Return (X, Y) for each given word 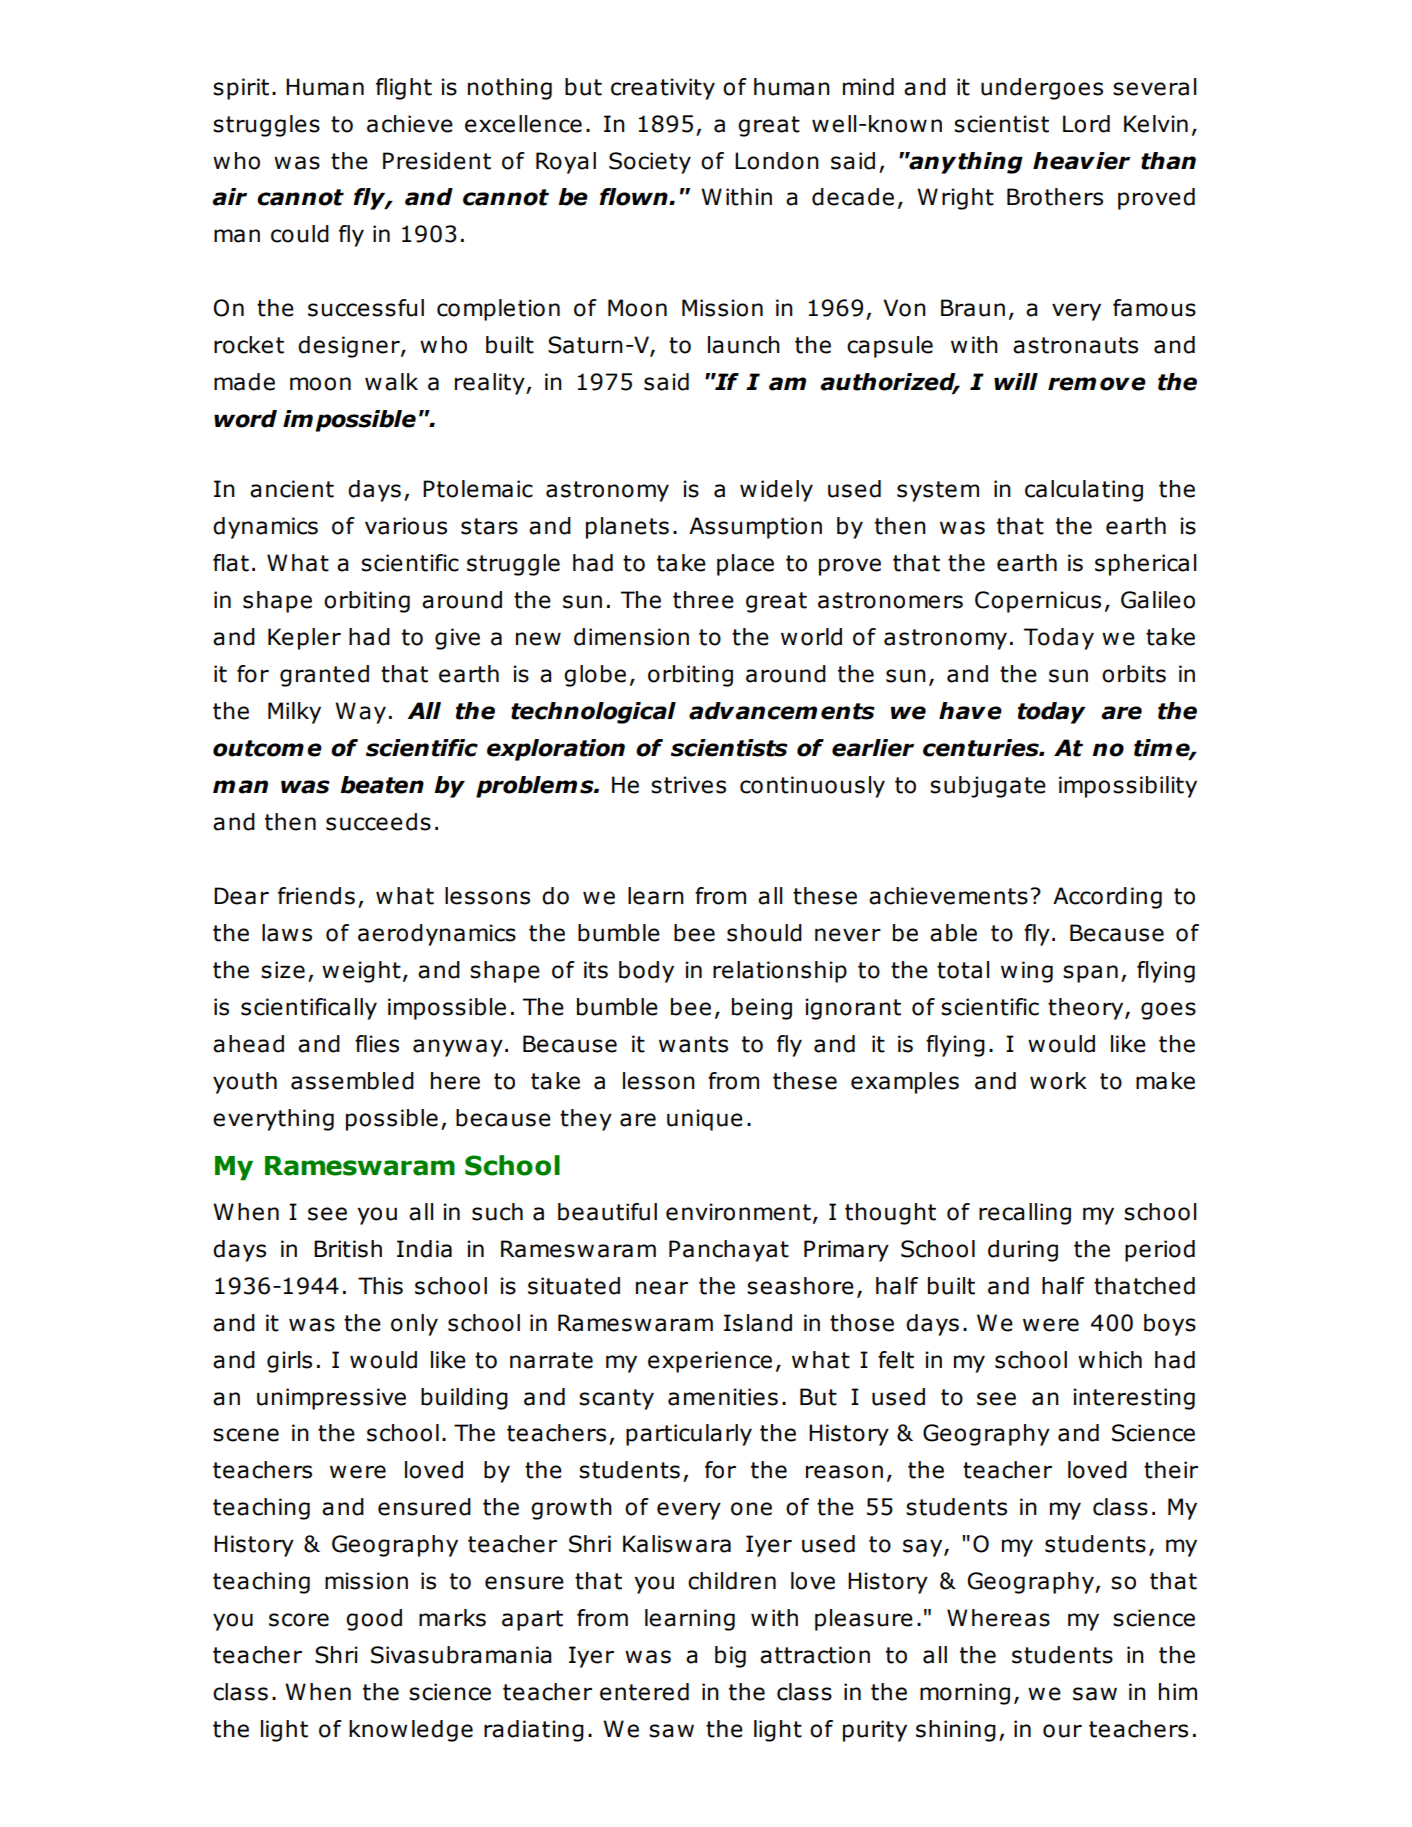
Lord (1086, 124)
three (703, 600)
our (1062, 1731)
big (730, 1657)
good (374, 1620)
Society (650, 163)
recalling (1025, 1214)
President (437, 161)
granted (324, 676)
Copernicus (1038, 602)
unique (705, 1120)
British (348, 1249)
